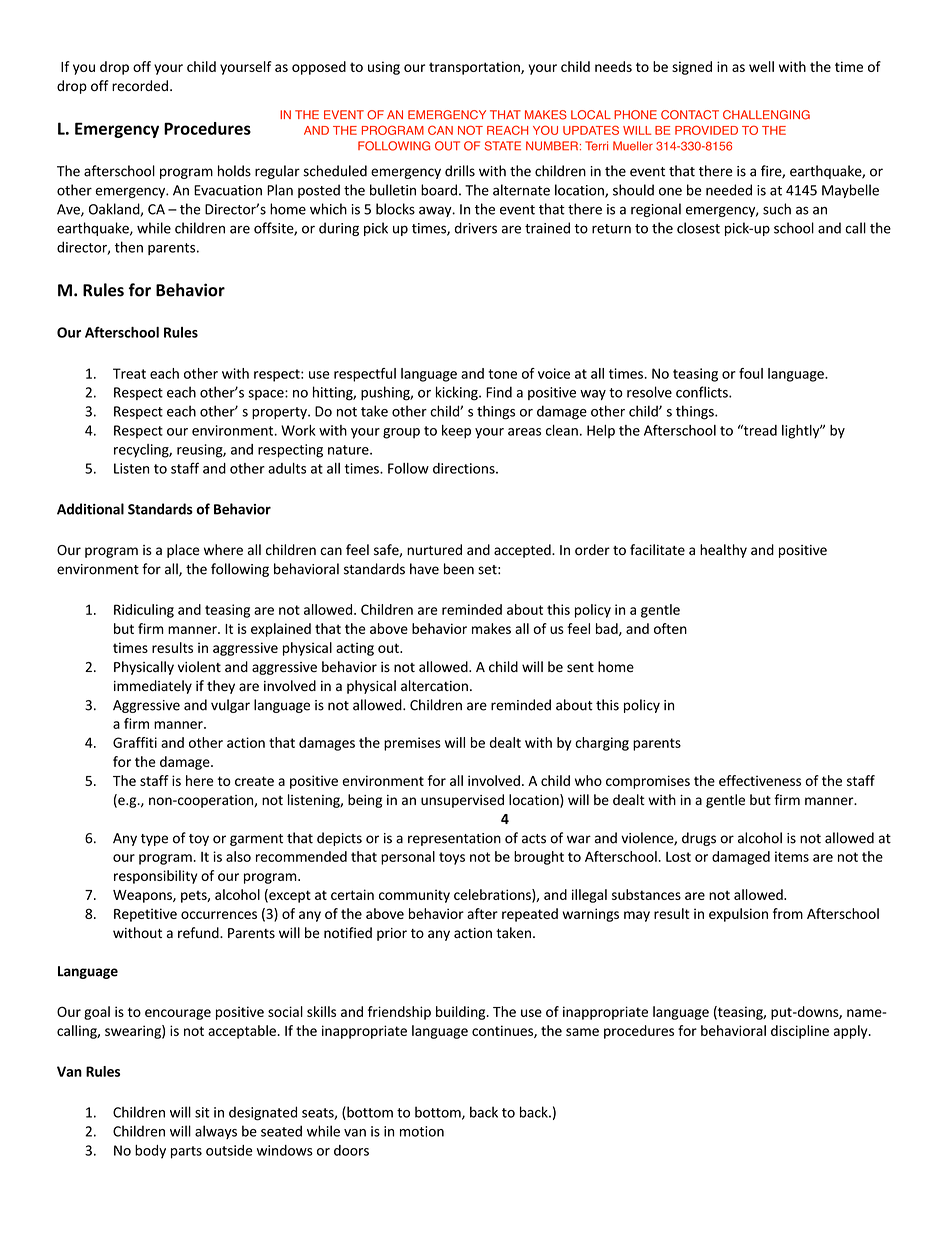  What do you see at coordinates (144, 611) in the document?
I see `Ridiculing` at bounding box center [144, 611].
